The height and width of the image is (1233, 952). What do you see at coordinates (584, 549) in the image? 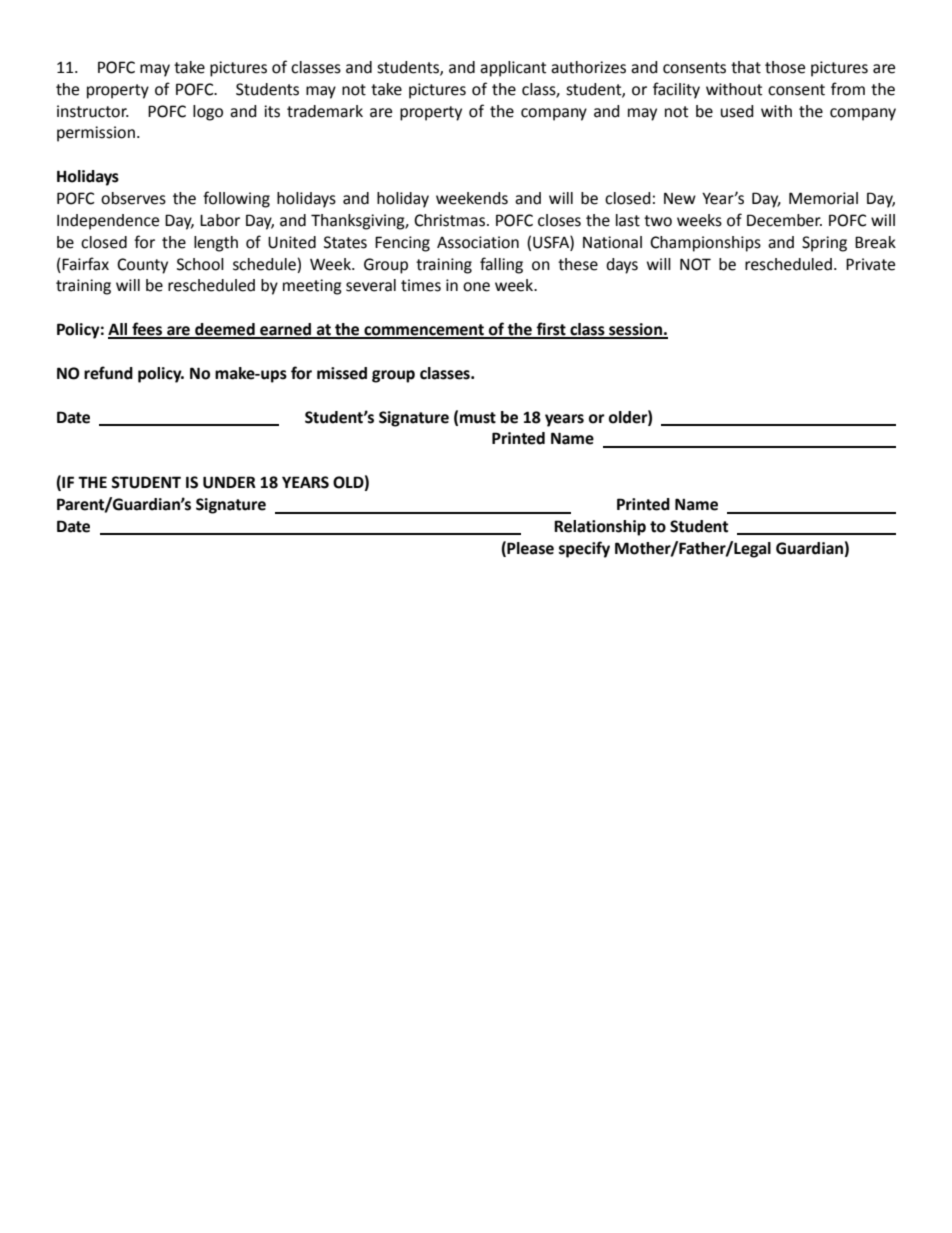
I see `specify` at bounding box center [584, 549].
